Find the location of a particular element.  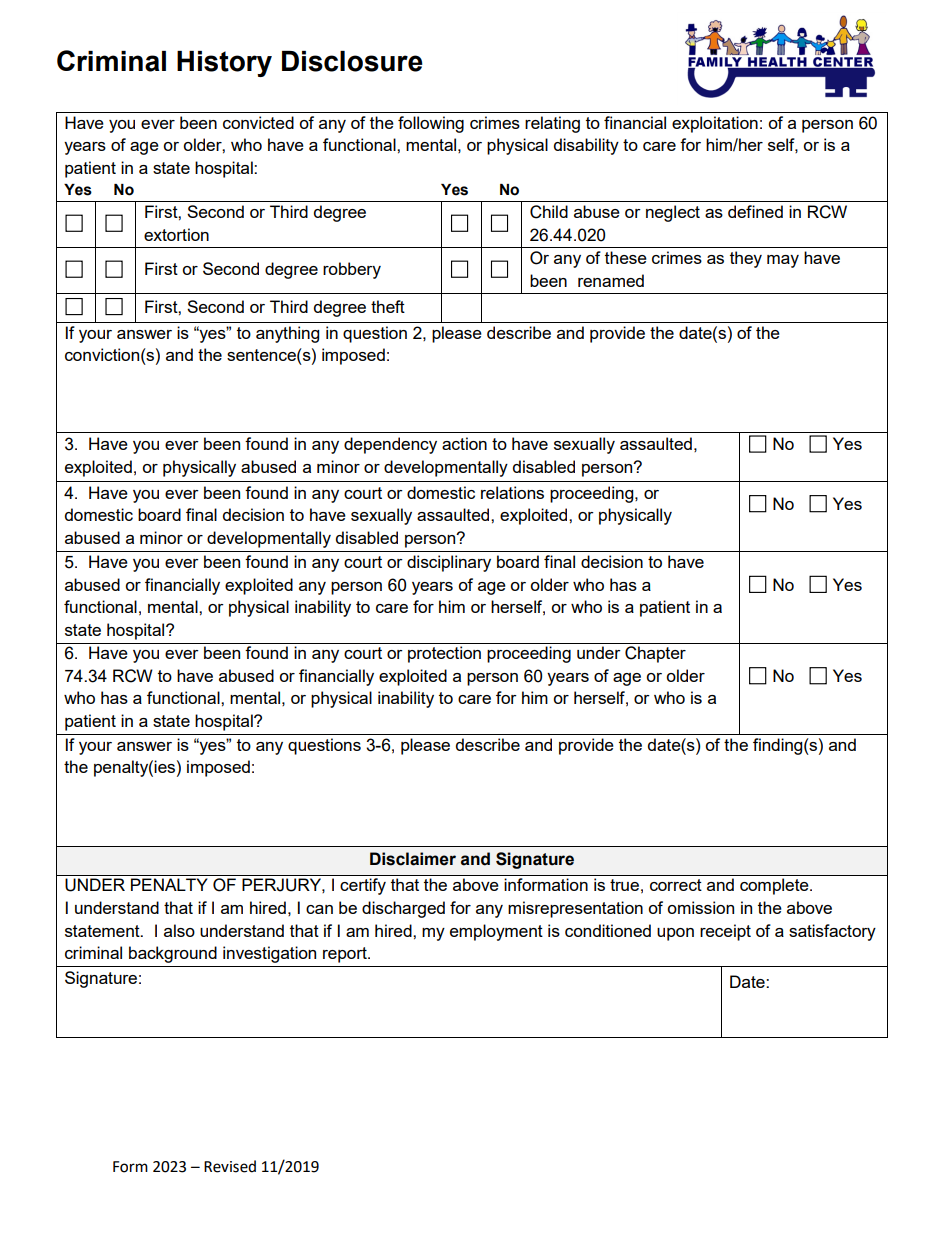

investigation is located at coordinates (269, 954).
